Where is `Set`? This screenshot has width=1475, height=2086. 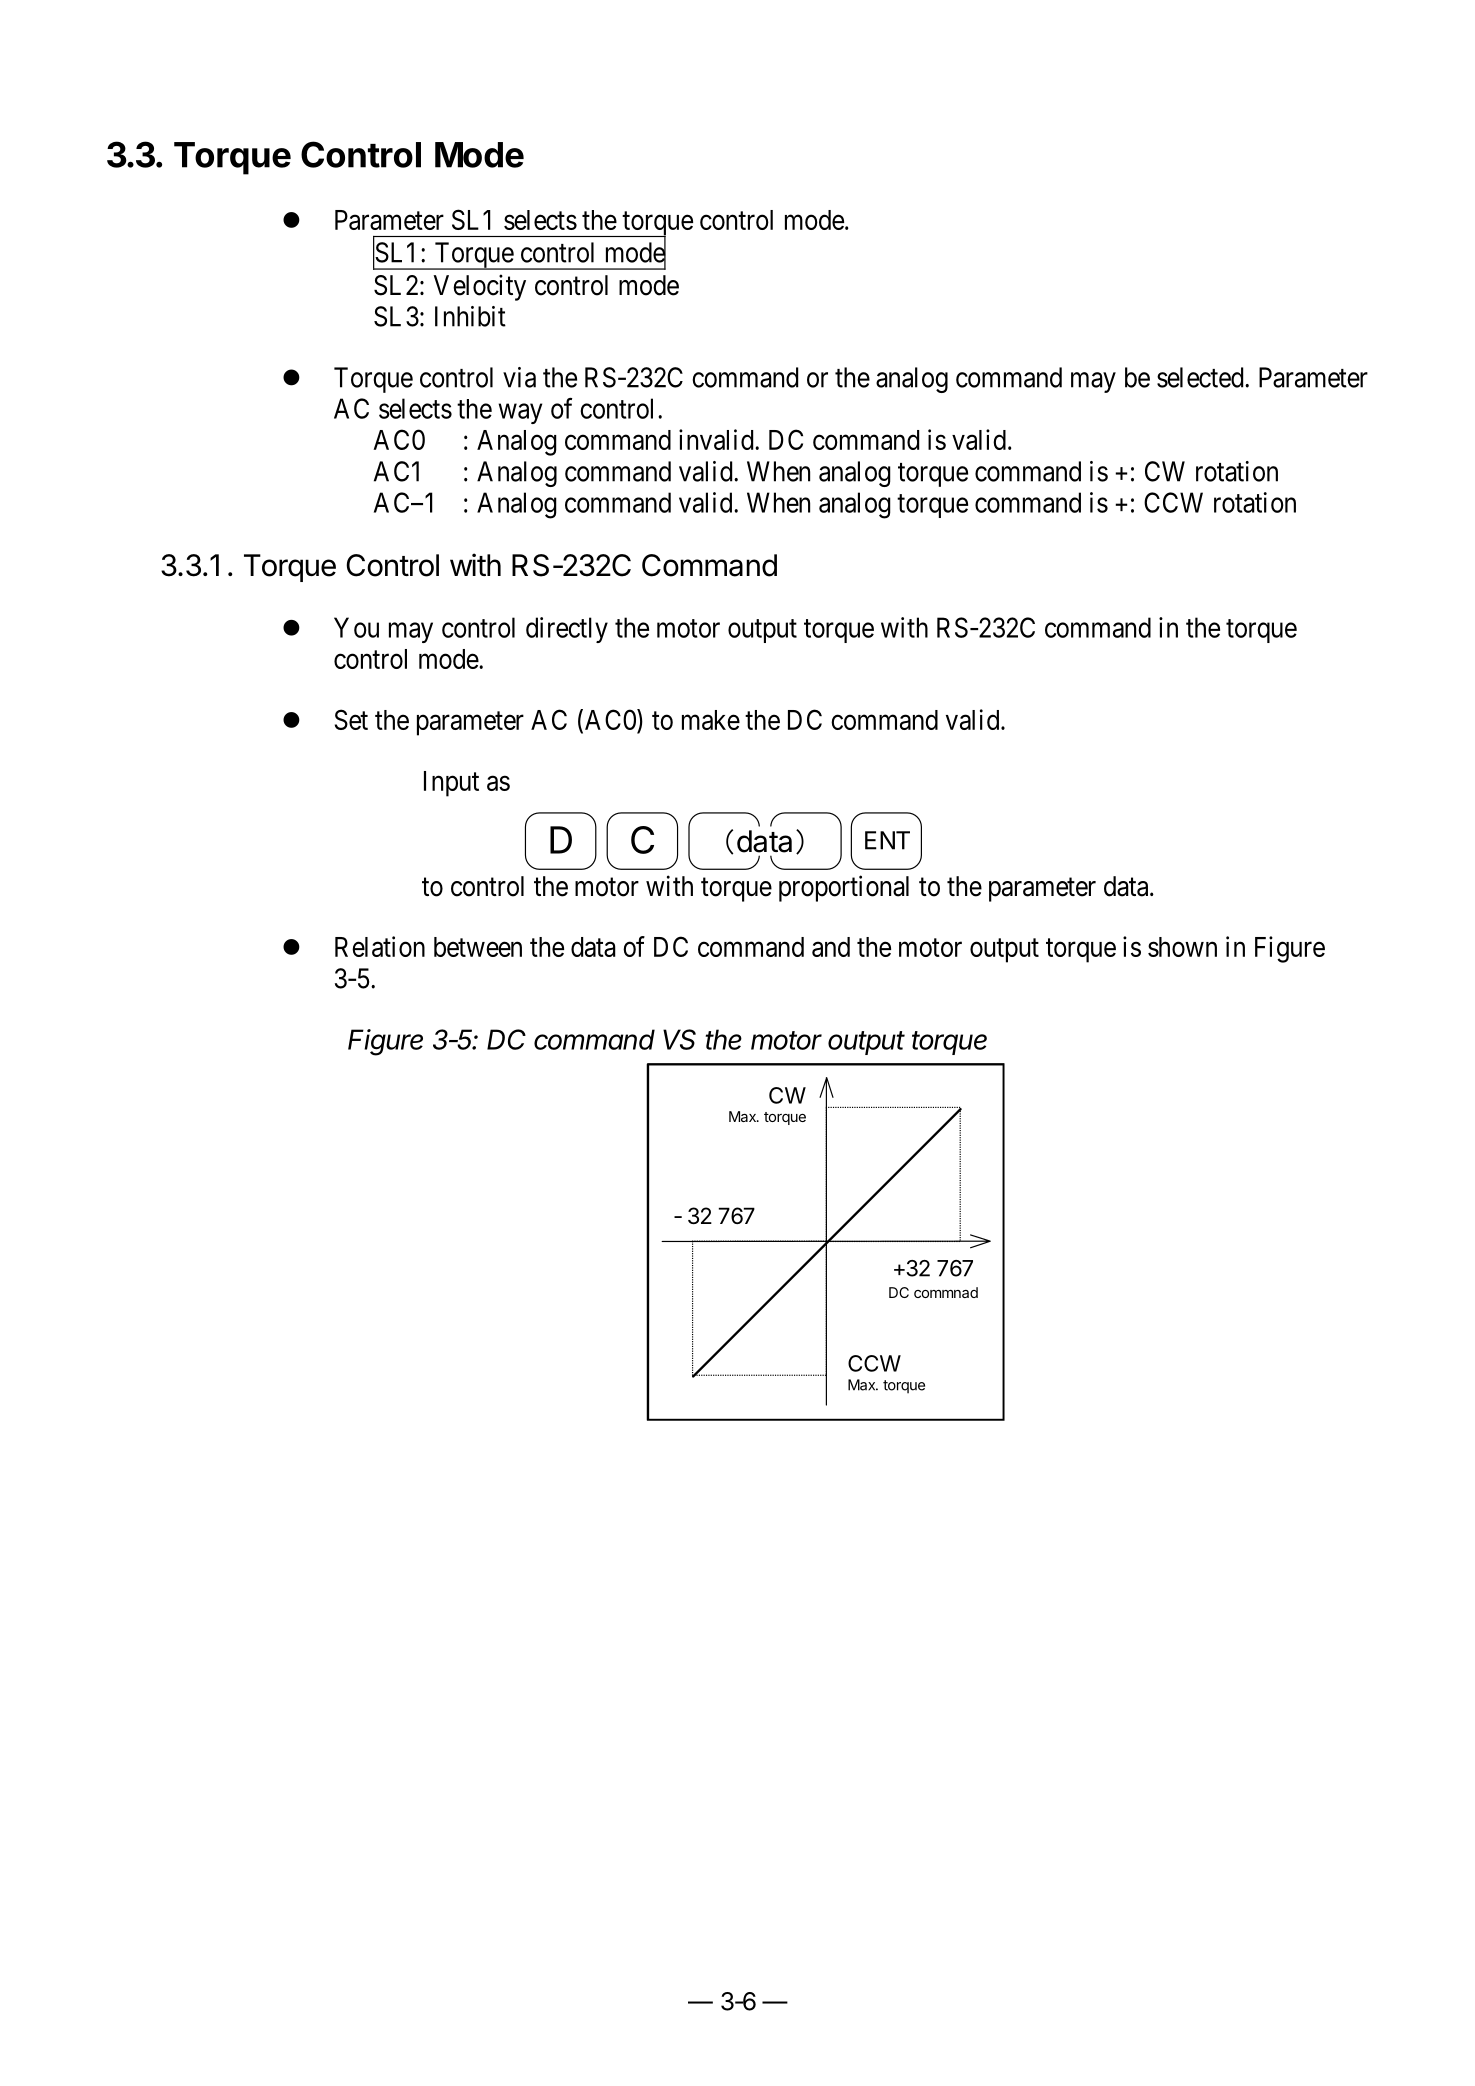
Set is located at coordinates (351, 719).
